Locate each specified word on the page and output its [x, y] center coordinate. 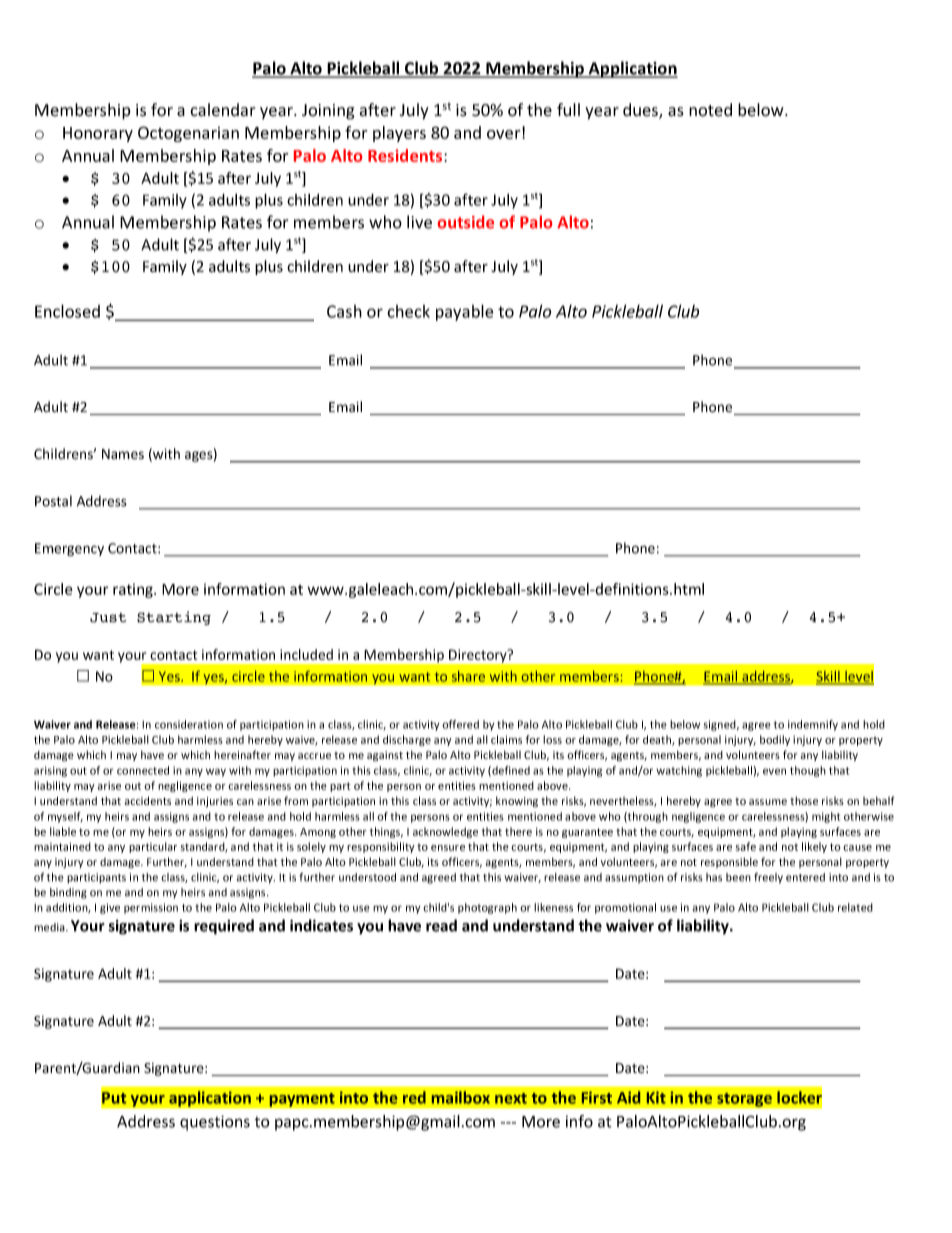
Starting [174, 618]
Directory [479, 656]
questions [215, 1123]
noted [710, 110]
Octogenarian [188, 134]
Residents [406, 155]
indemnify [813, 725]
